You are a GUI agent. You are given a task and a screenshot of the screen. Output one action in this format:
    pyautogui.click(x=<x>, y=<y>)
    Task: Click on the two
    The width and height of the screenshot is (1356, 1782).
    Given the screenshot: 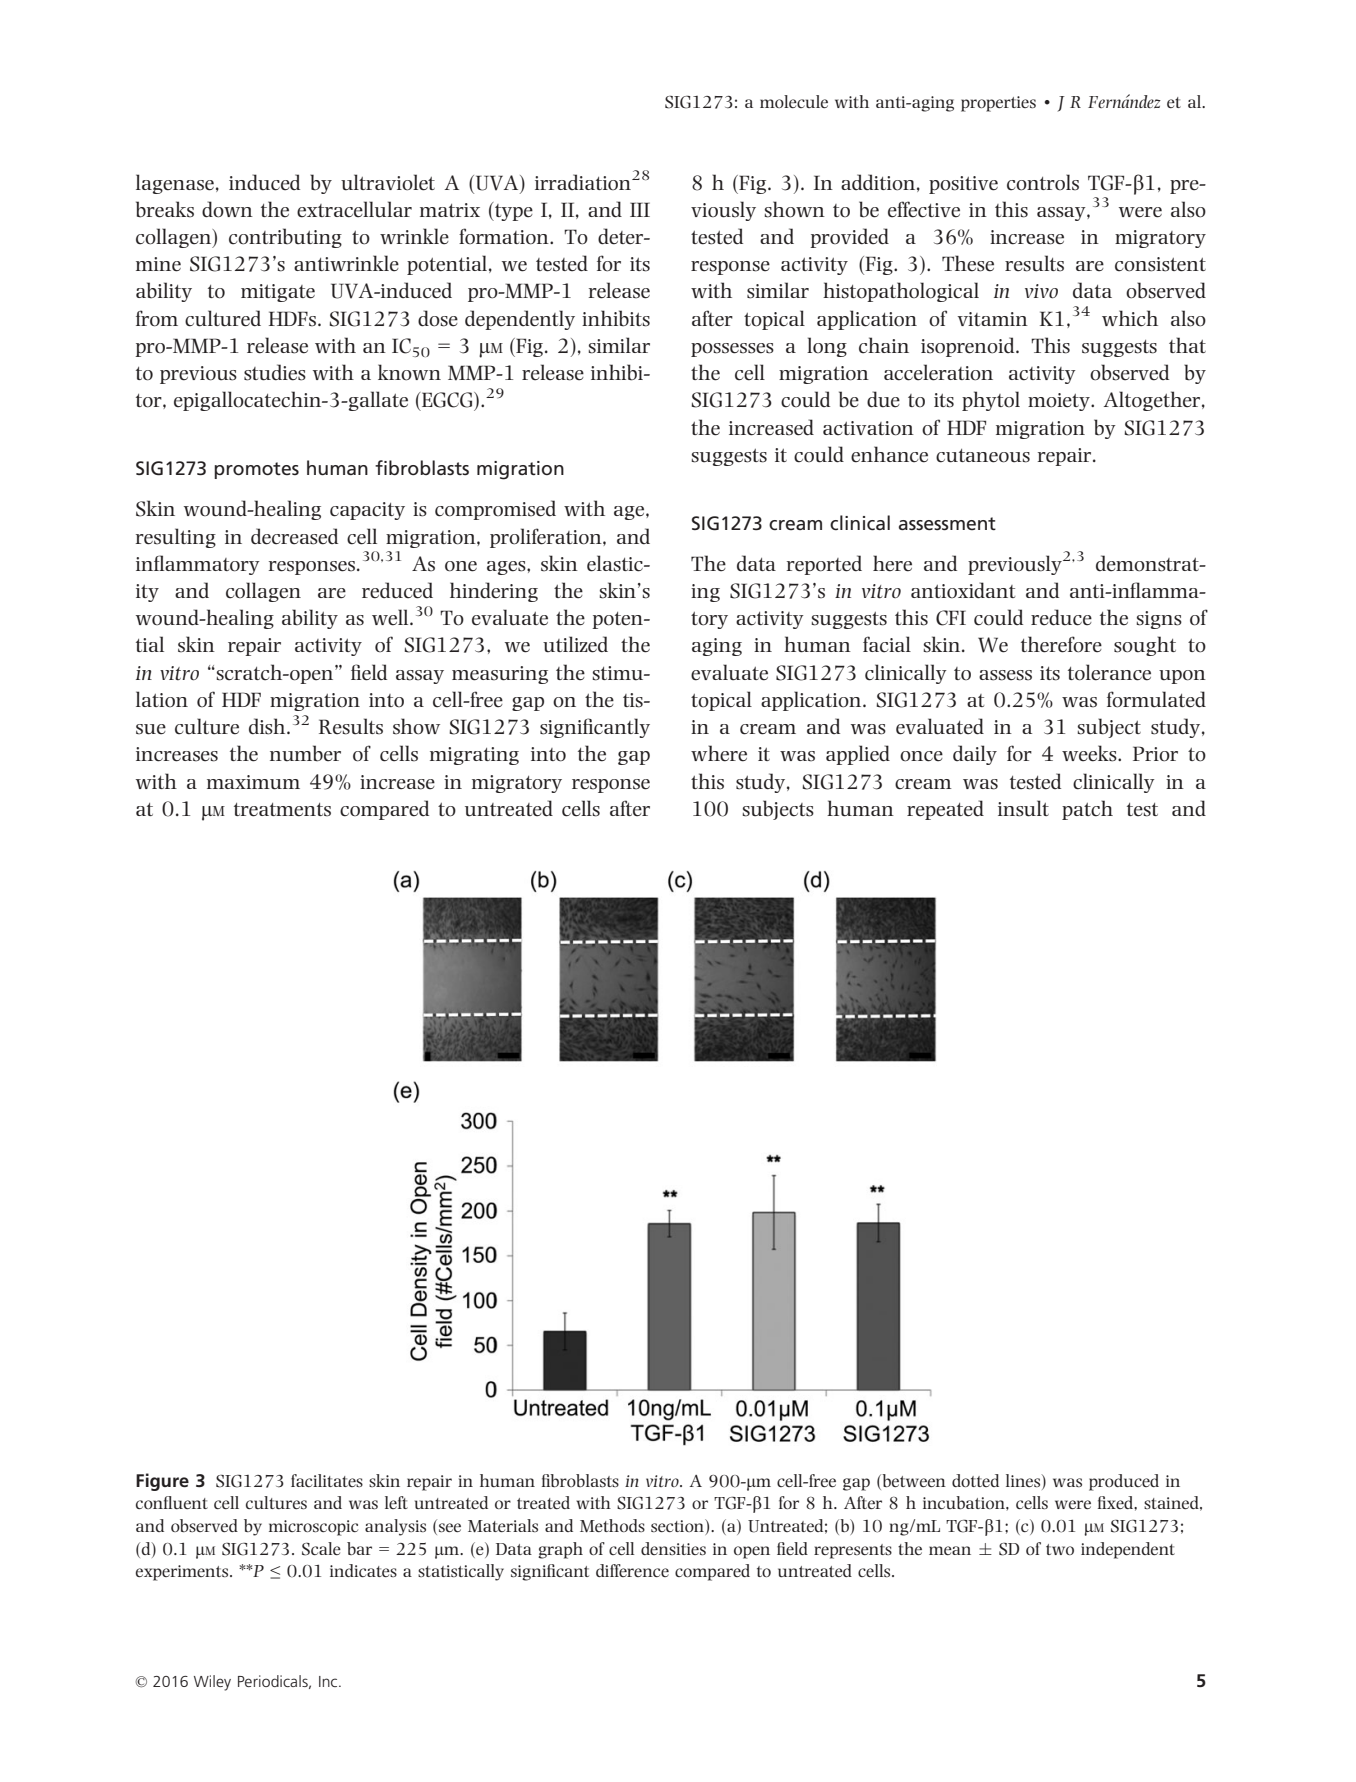 What is the action you would take?
    pyautogui.click(x=1060, y=1549)
